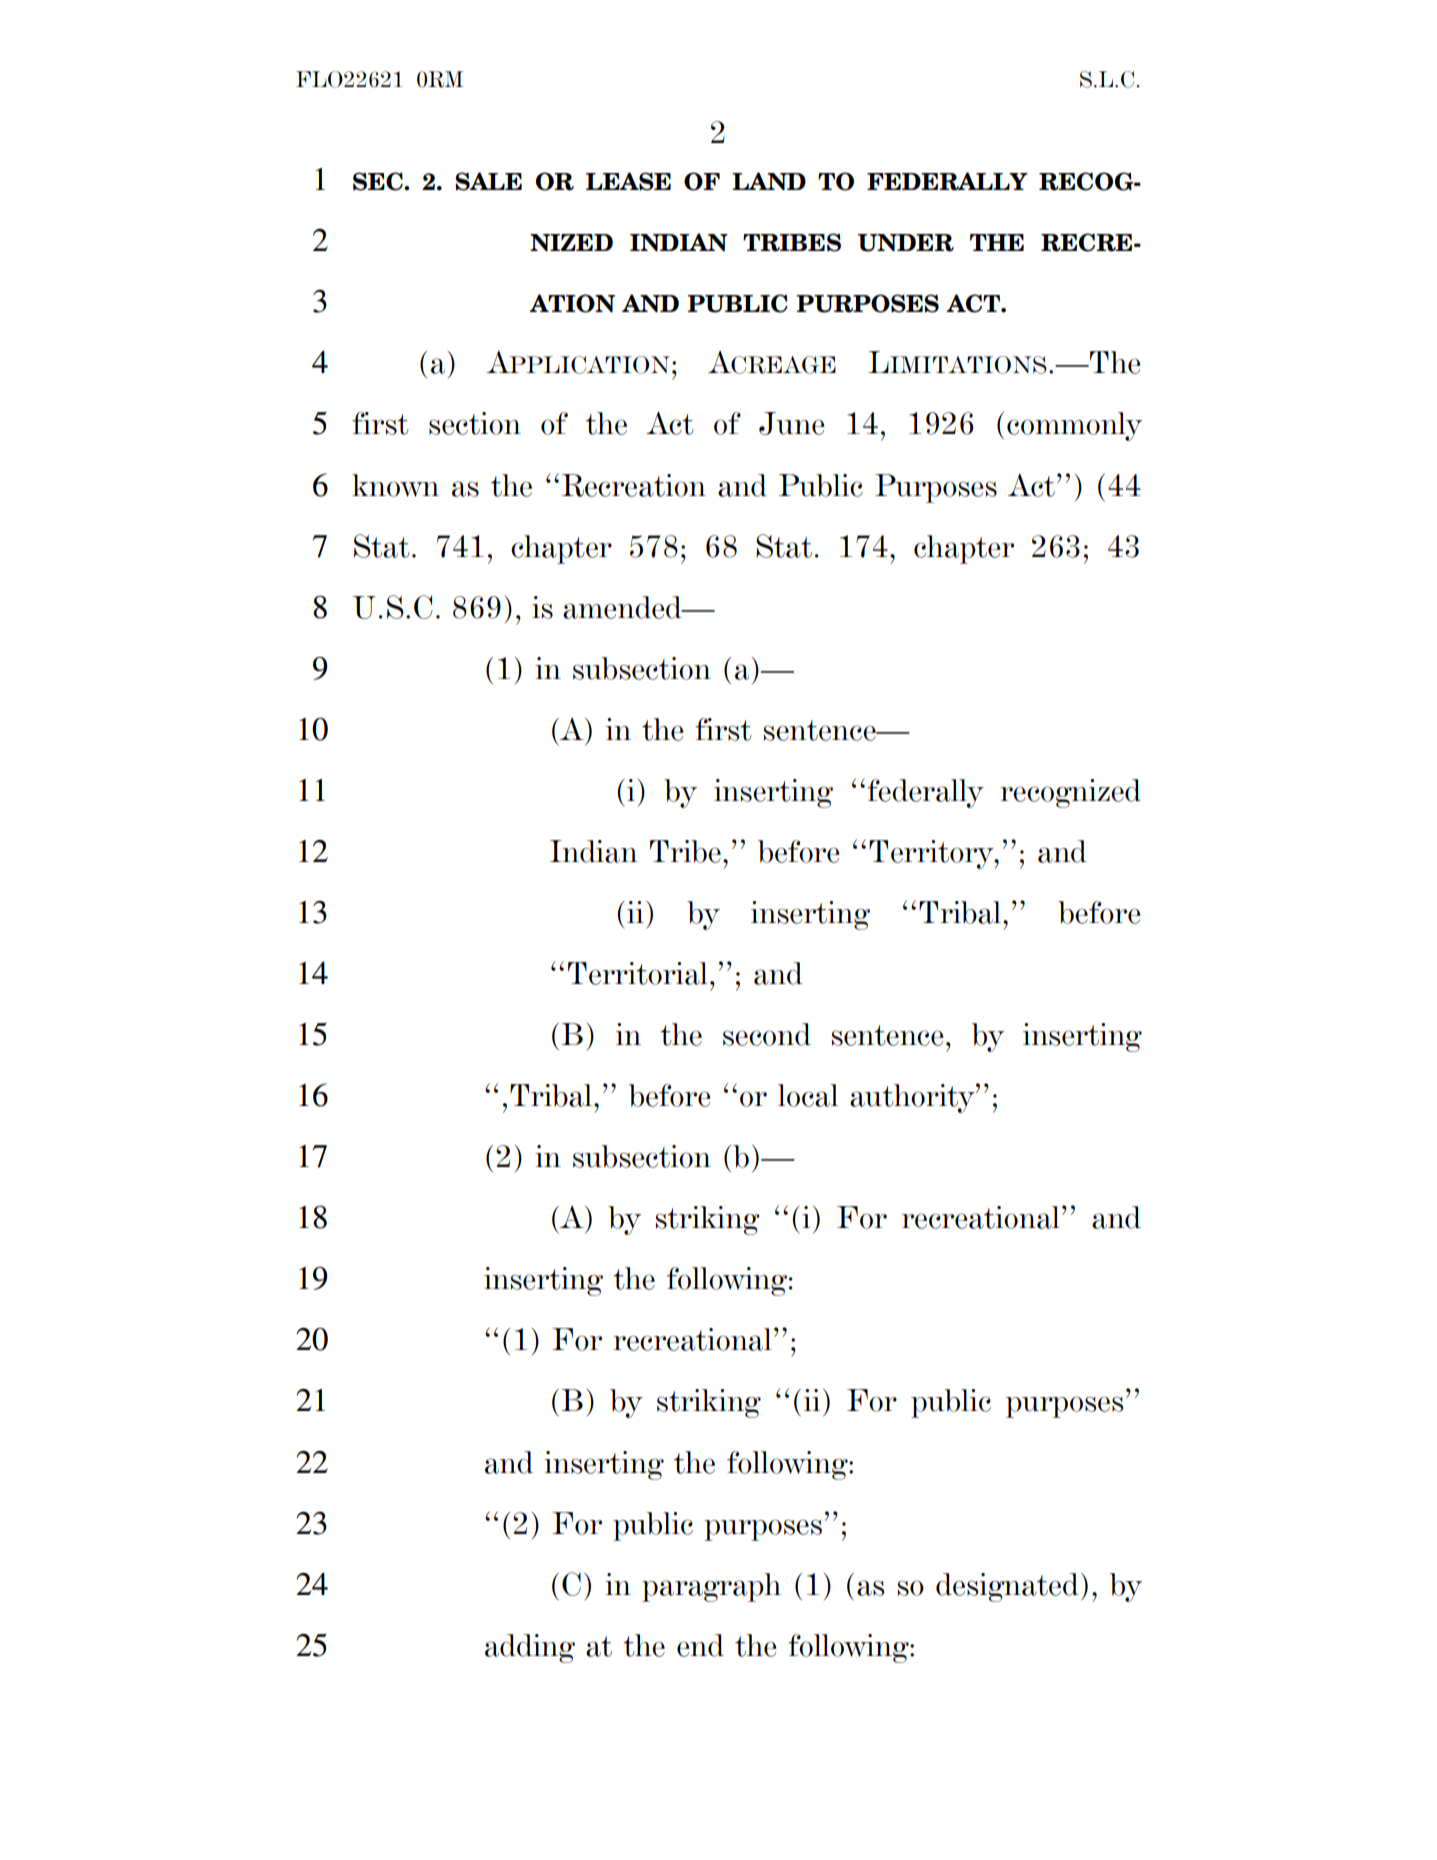 Image resolution: width=1437 pixels, height=1860 pixels. What do you see at coordinates (530, 1648) in the screenshot?
I see `adding` at bounding box center [530, 1648].
